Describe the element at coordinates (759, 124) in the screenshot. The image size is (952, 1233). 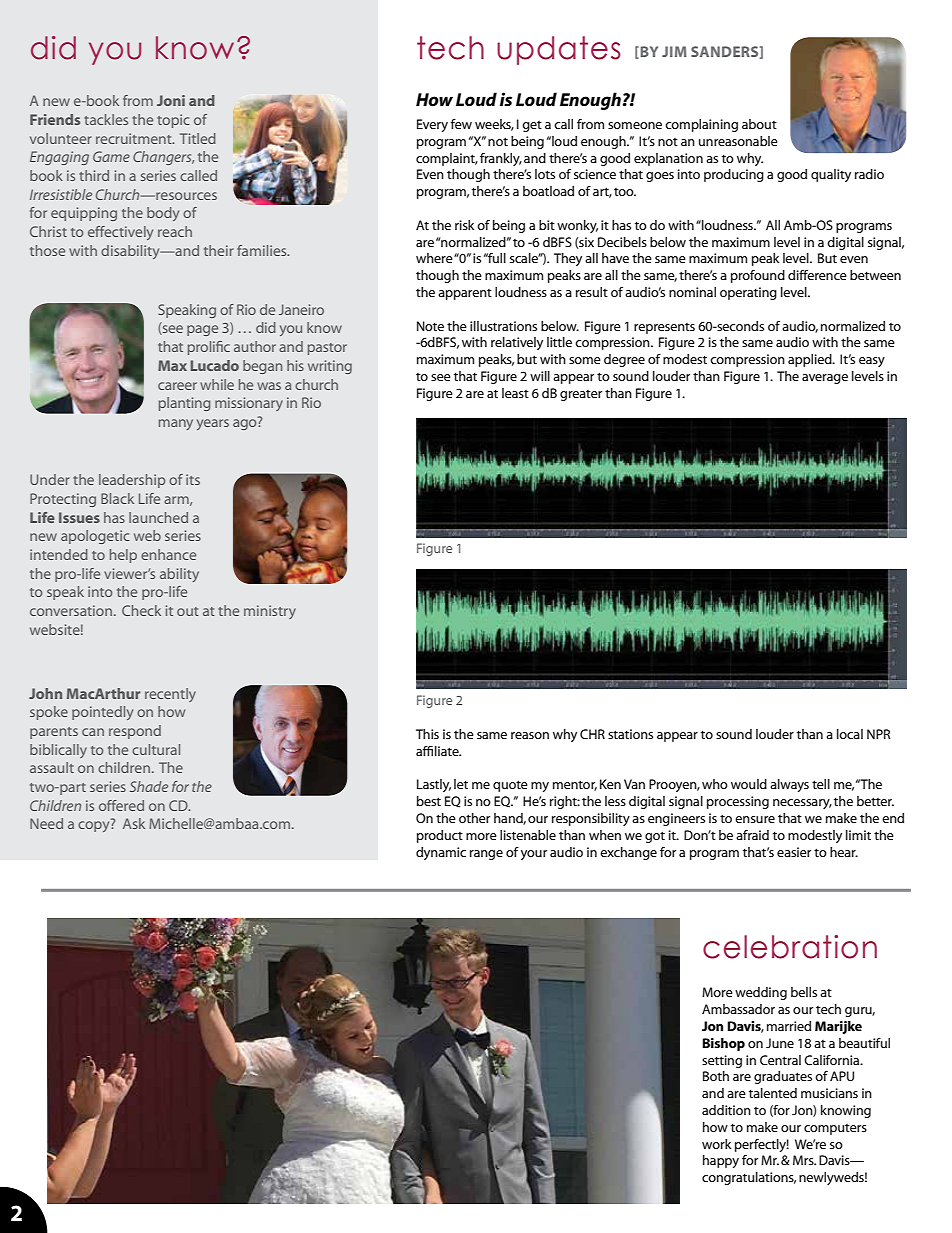
I see `about` at that location.
